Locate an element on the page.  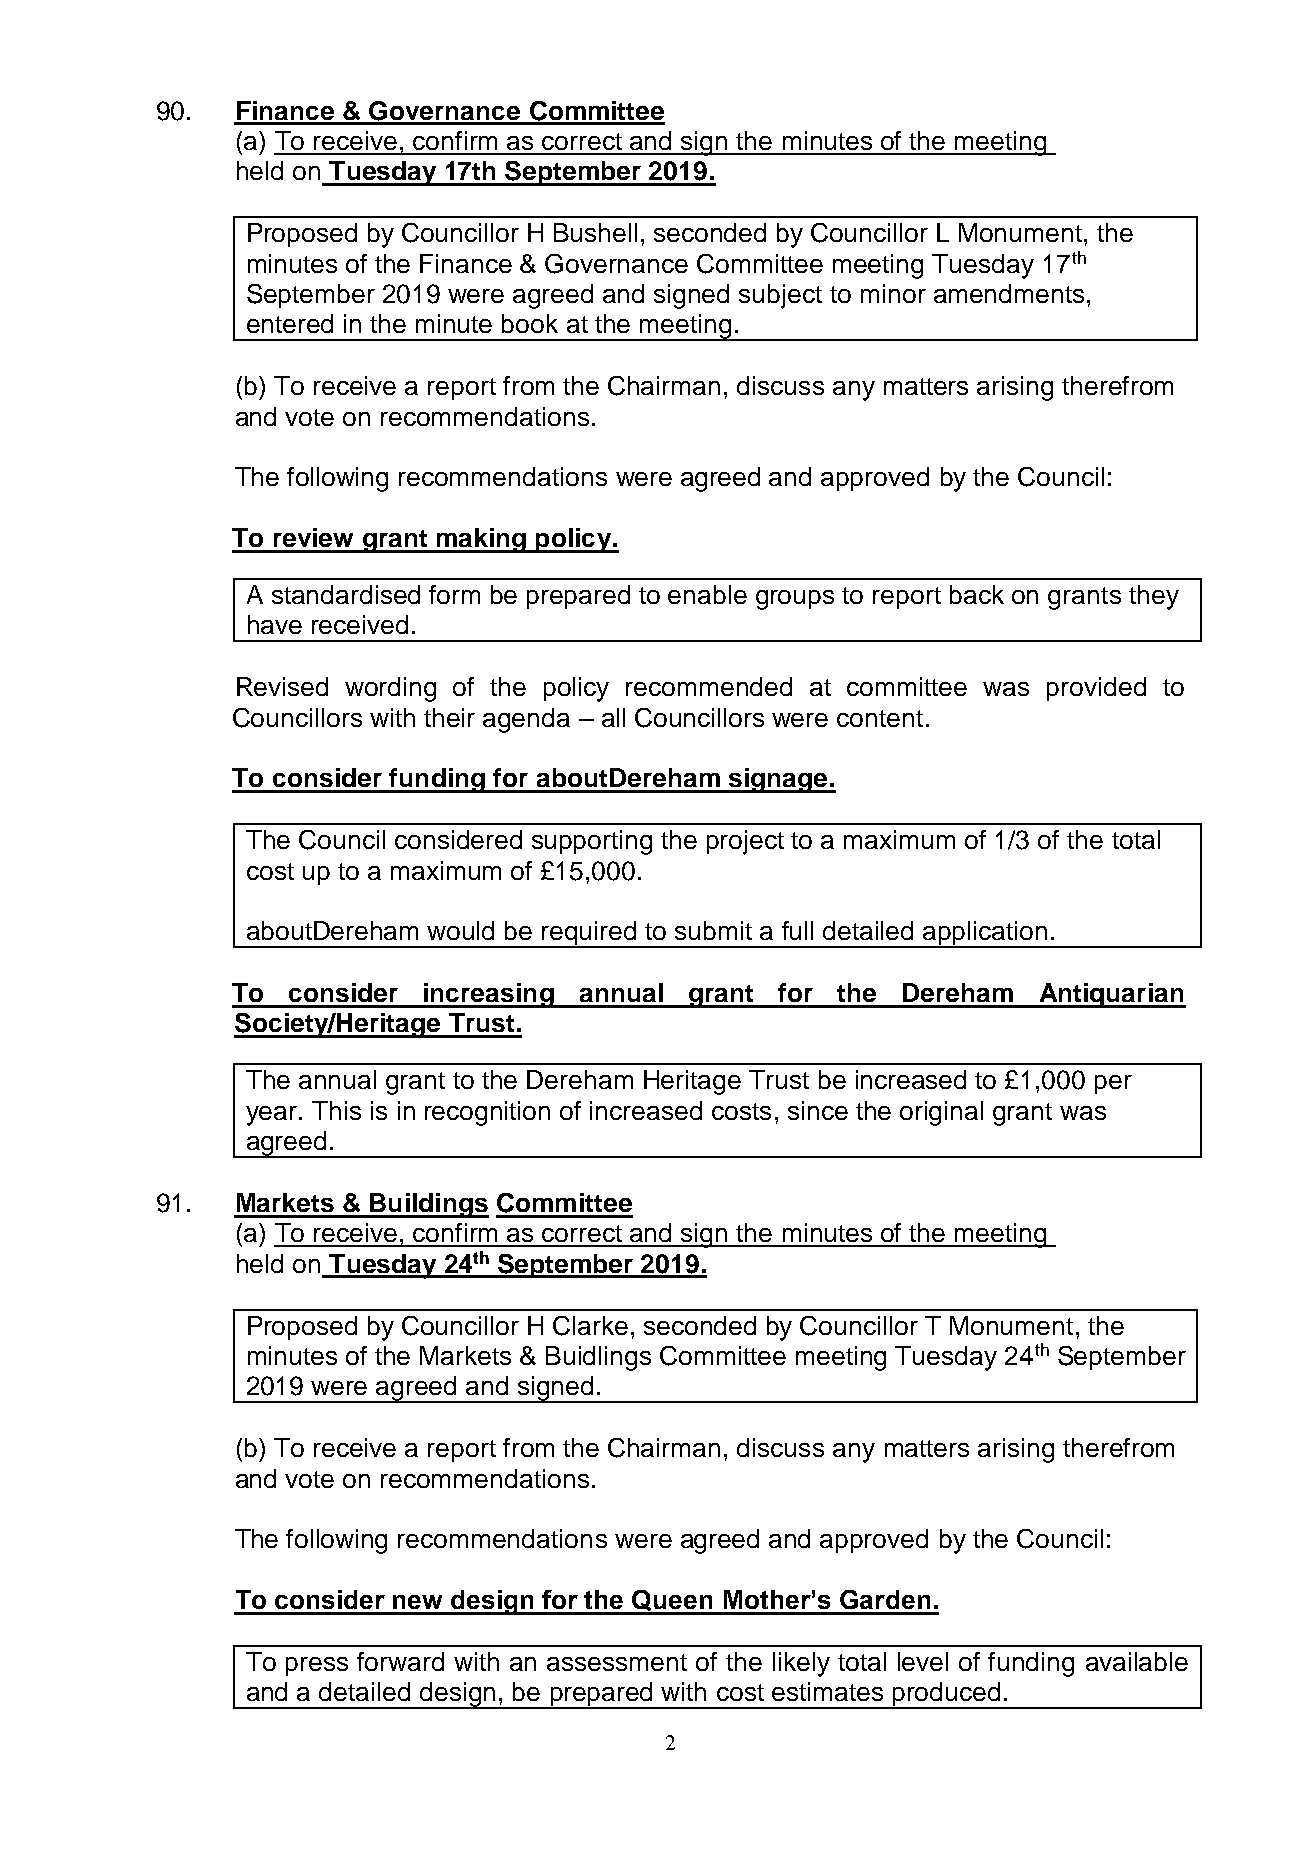
wording is located at coordinates (390, 689).
